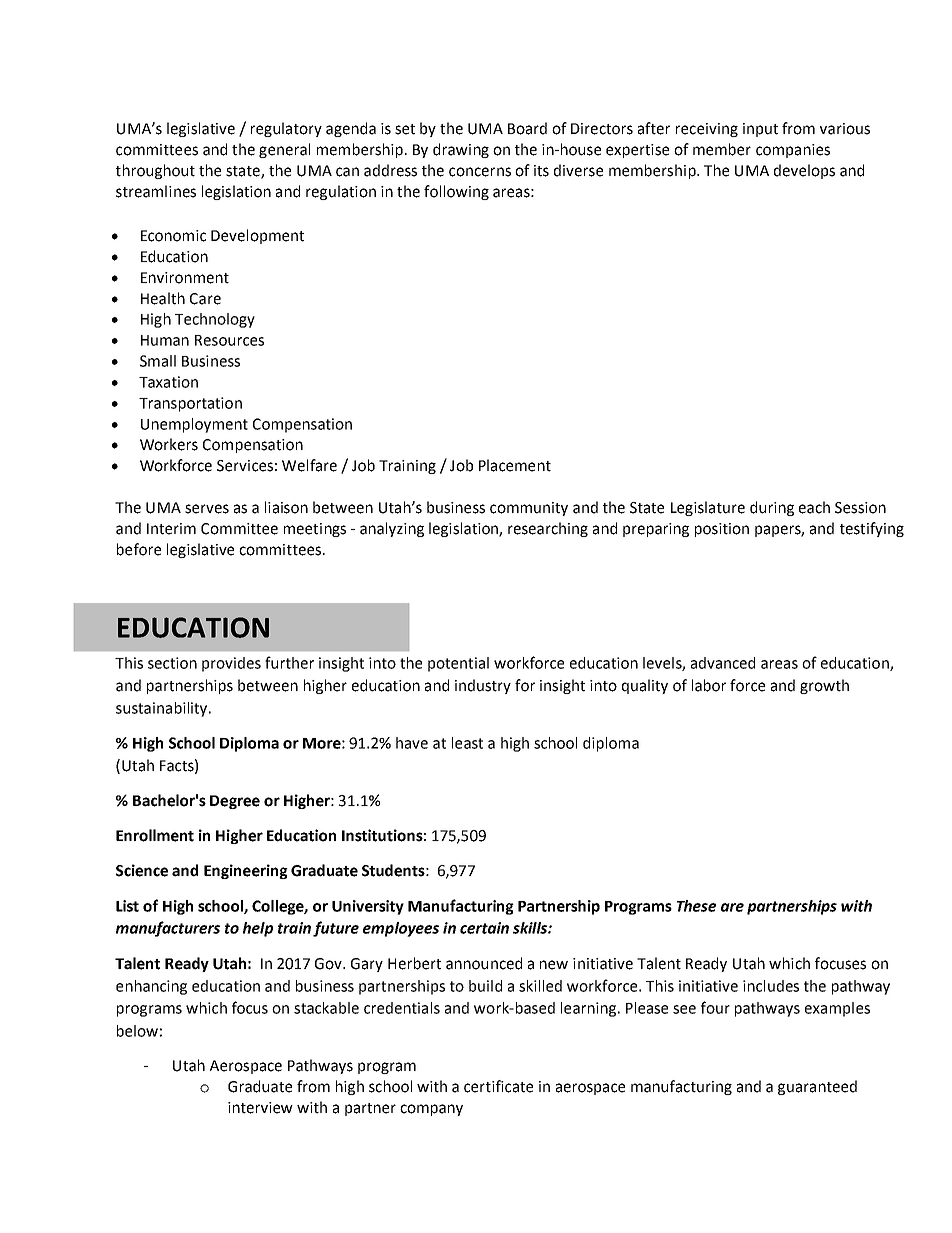  What do you see at coordinates (793, 151) in the screenshot?
I see `companies` at bounding box center [793, 151].
